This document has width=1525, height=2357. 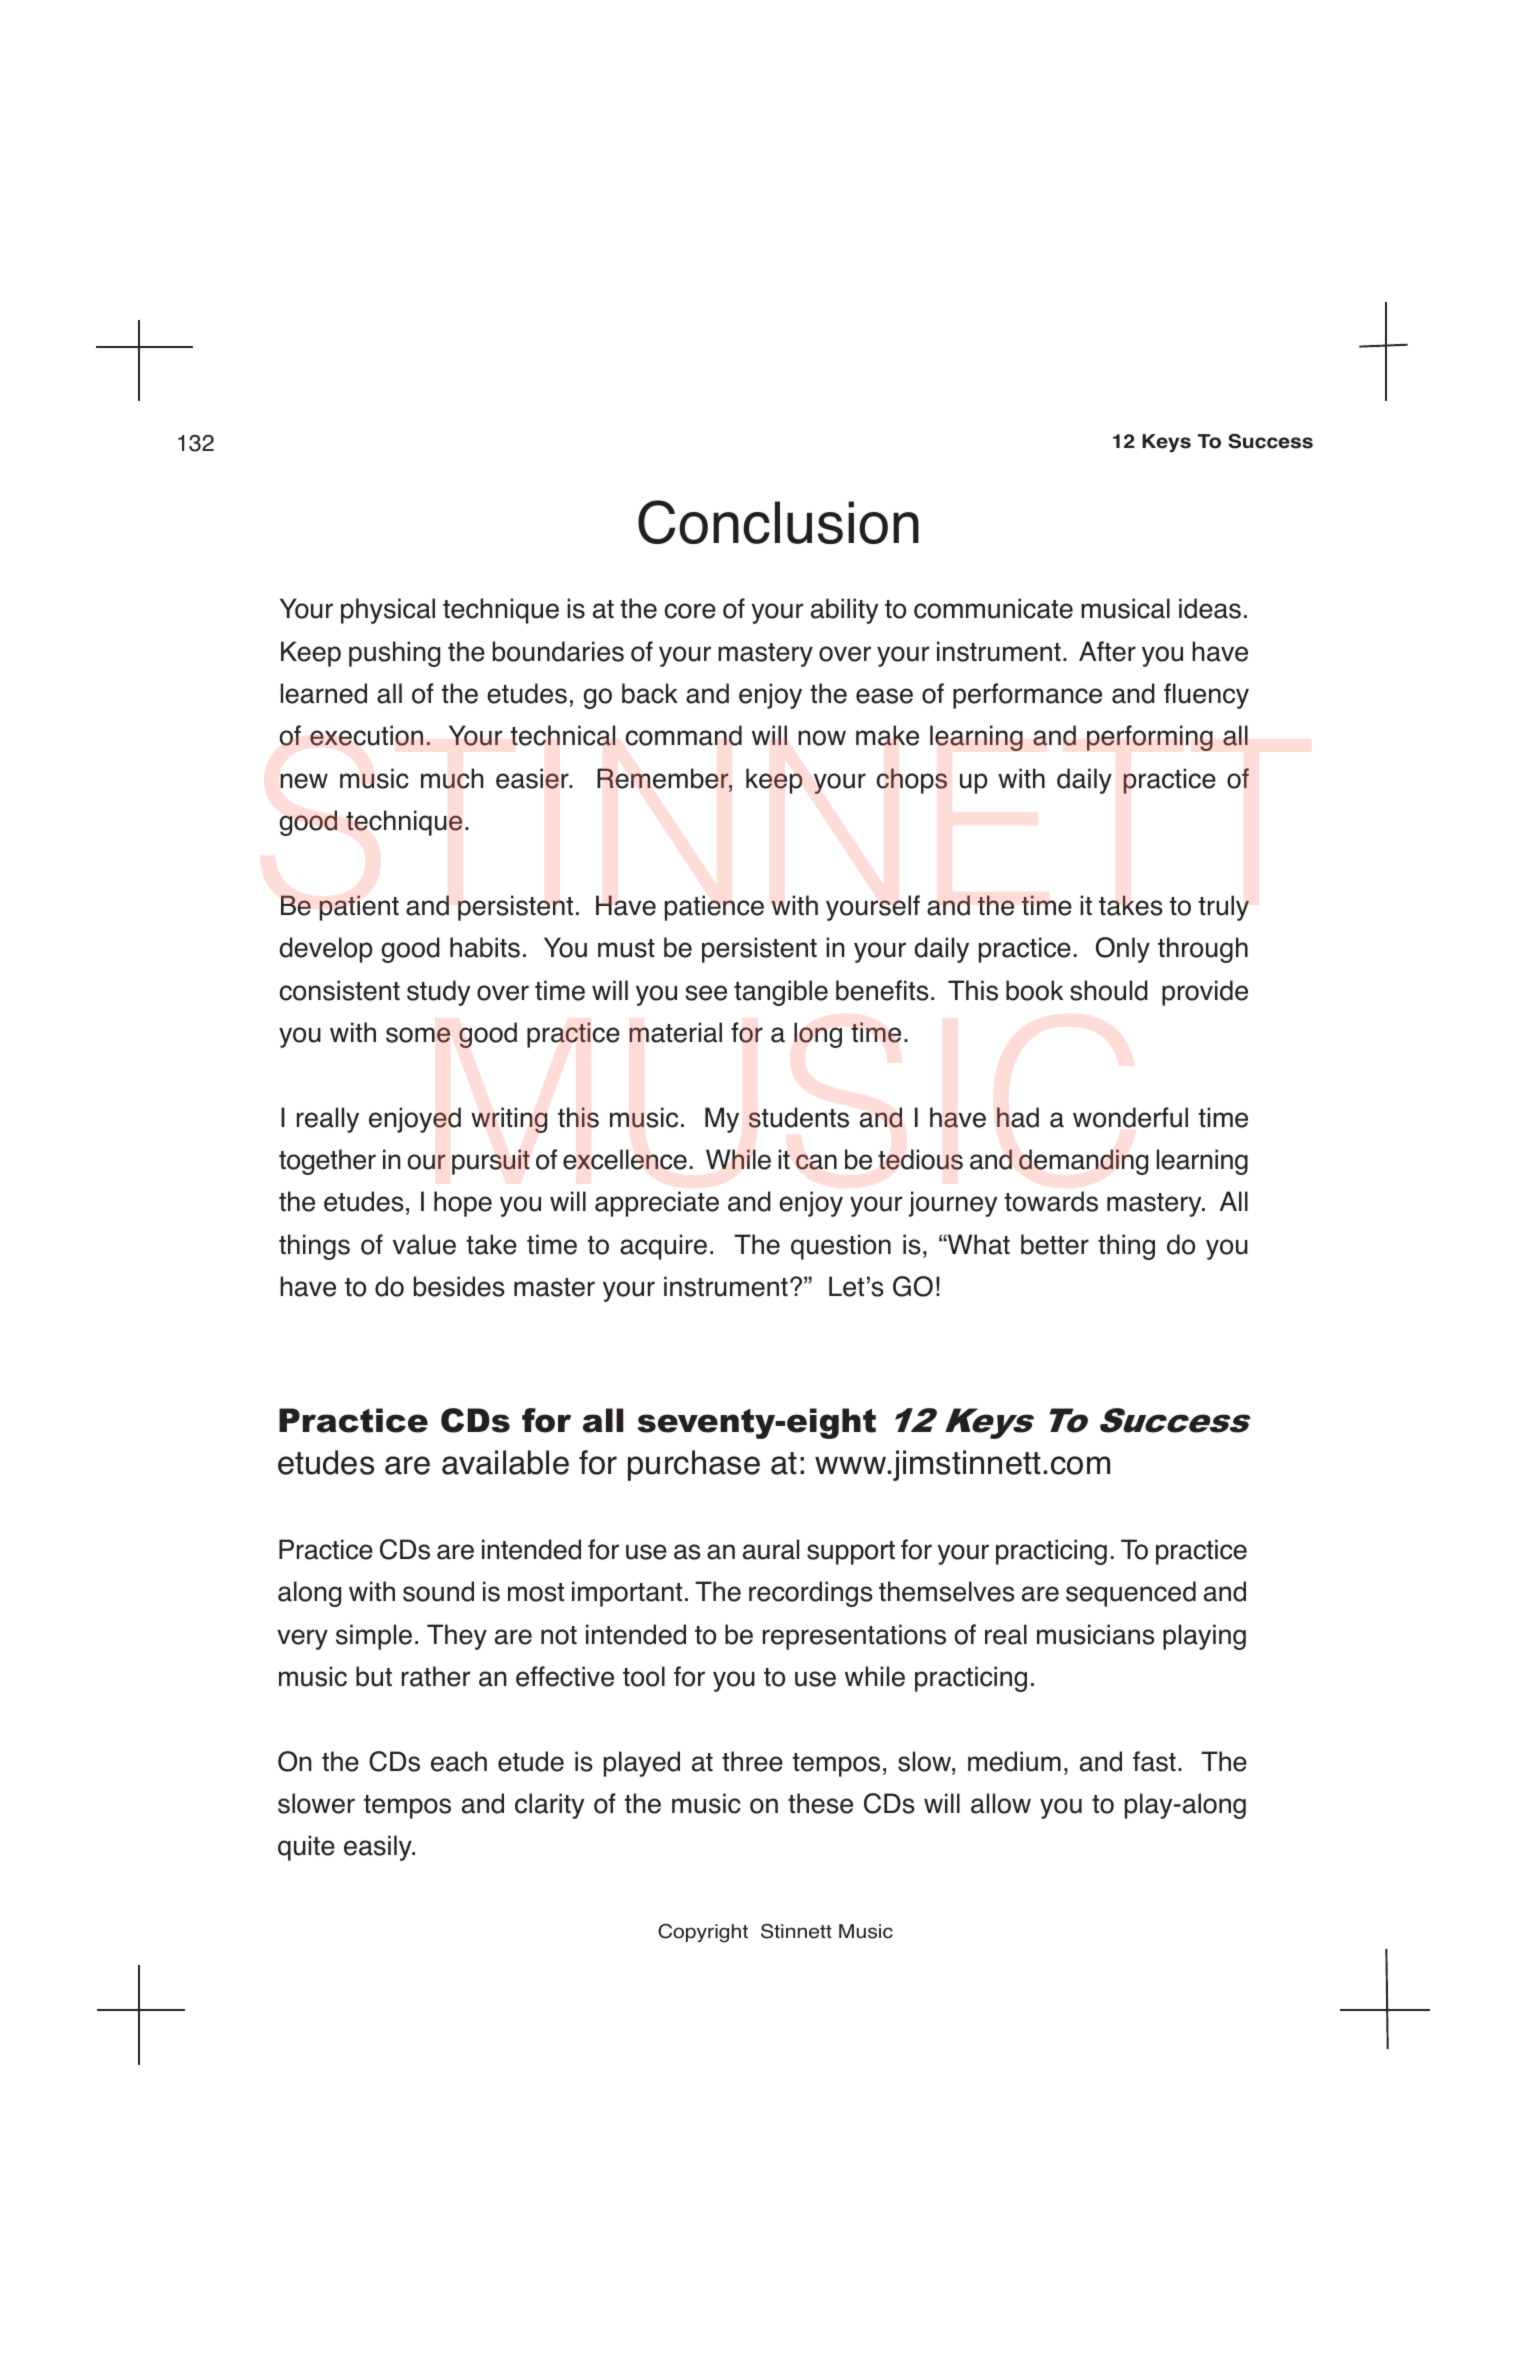 I want to click on material, so click(x=675, y=1032).
